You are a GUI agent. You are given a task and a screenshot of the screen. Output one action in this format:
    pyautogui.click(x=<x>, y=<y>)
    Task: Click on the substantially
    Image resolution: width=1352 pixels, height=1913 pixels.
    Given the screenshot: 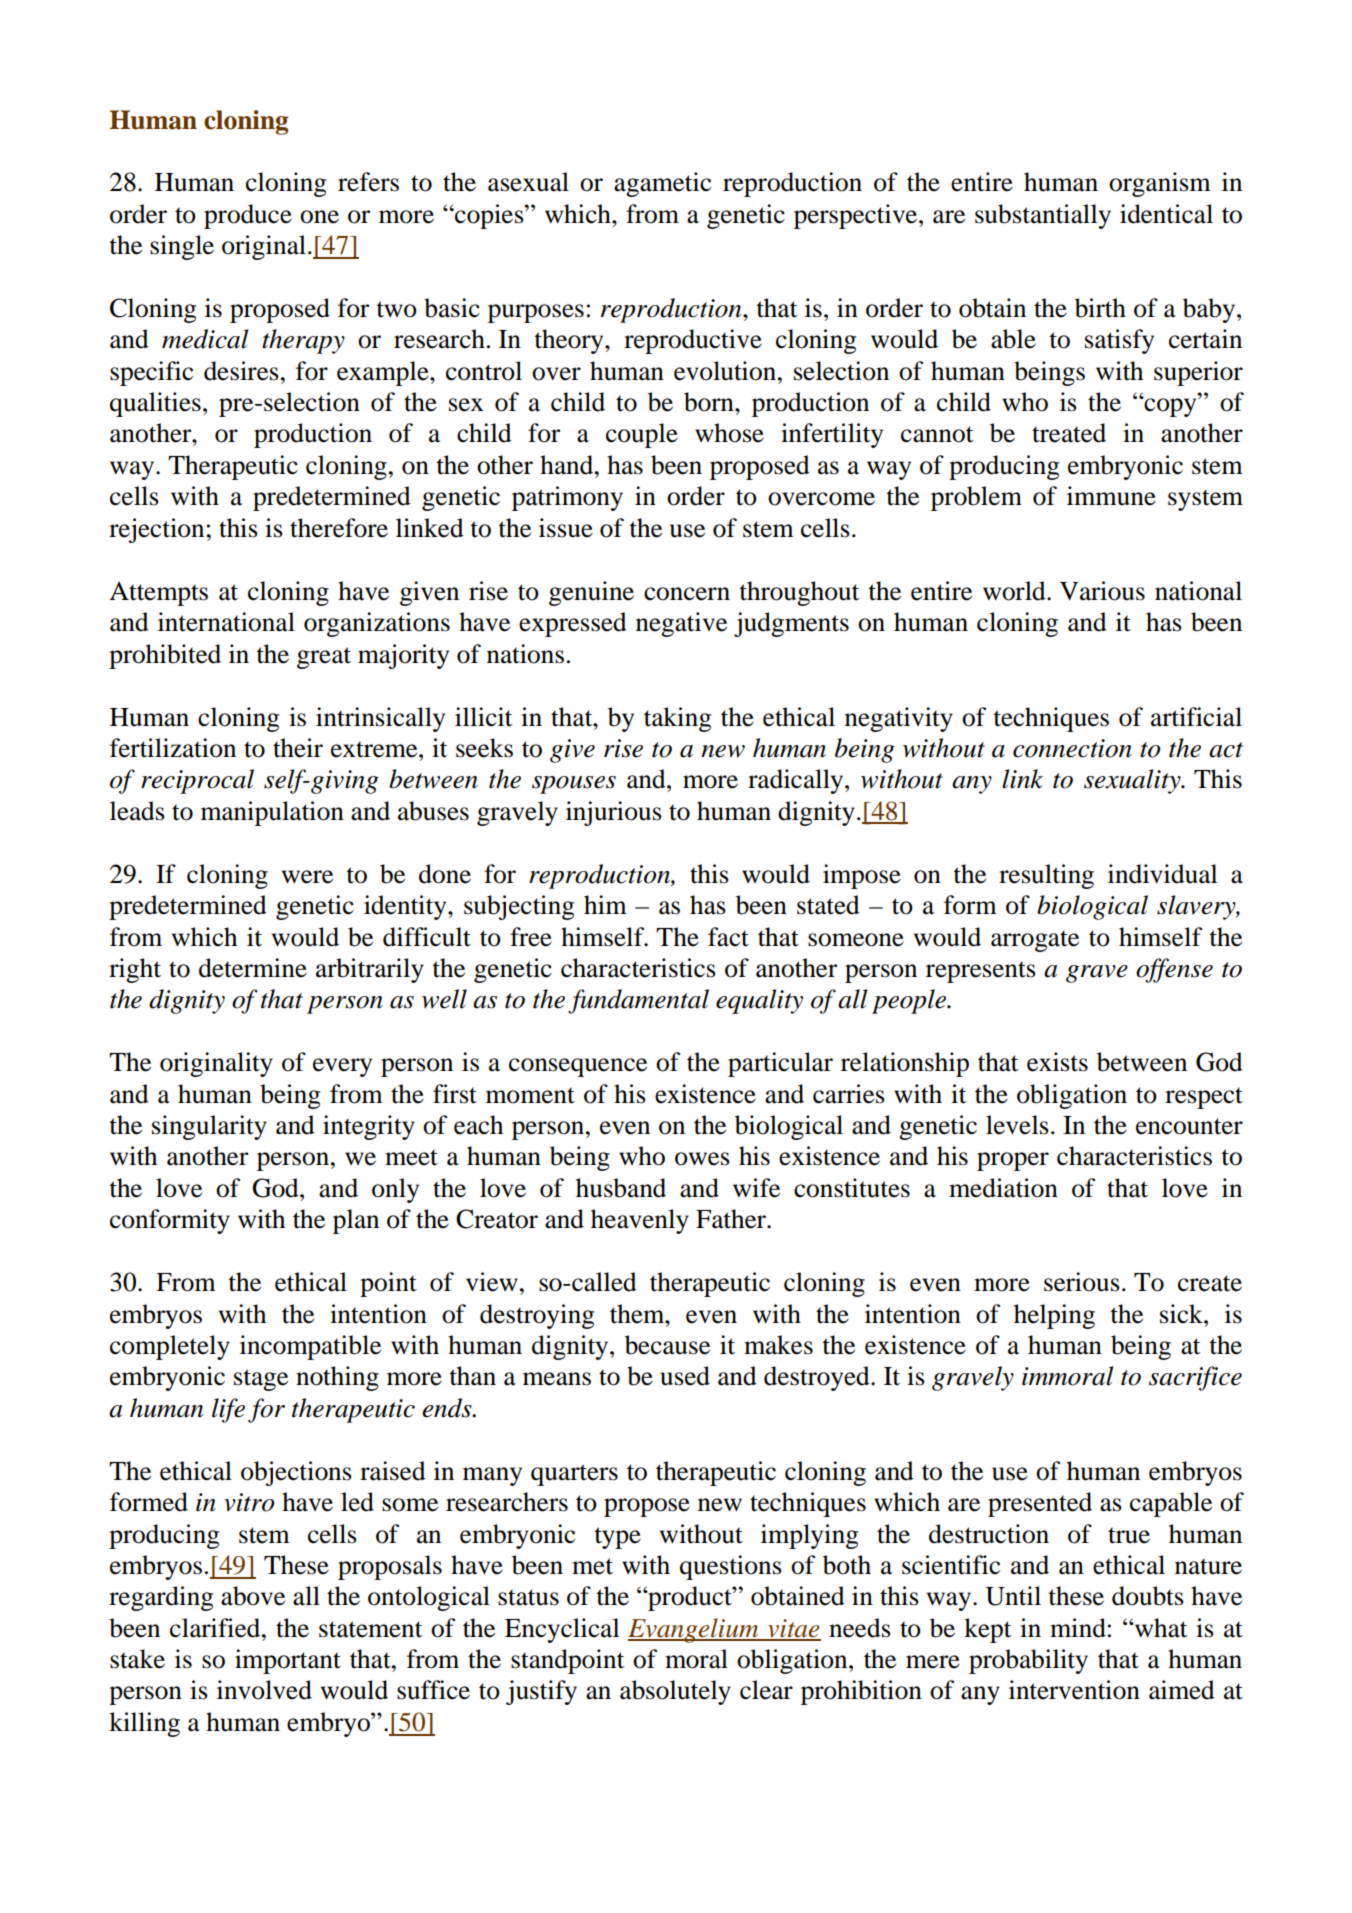 What is the action you would take?
    pyautogui.click(x=1043, y=216)
